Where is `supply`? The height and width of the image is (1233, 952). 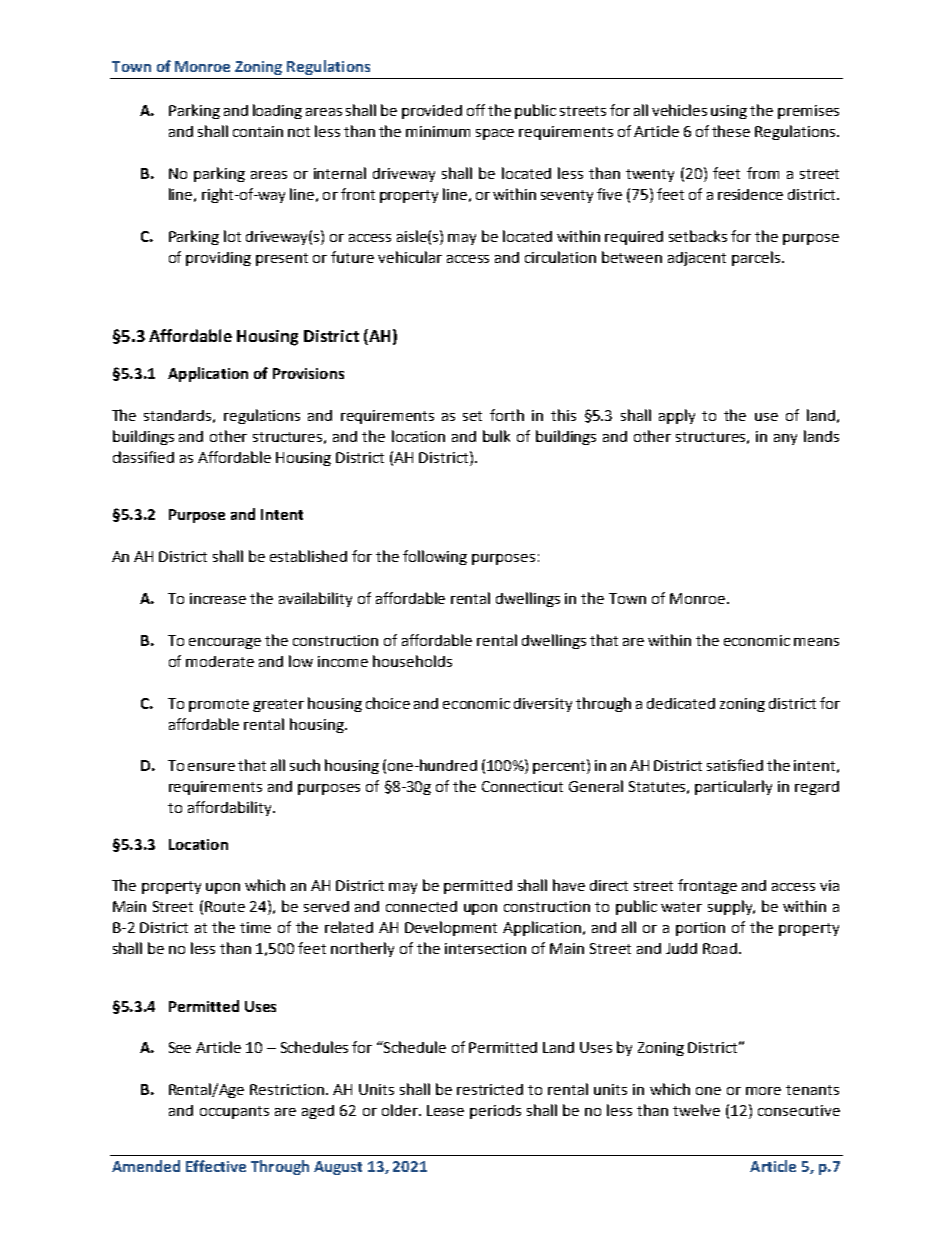 supply is located at coordinates (731, 907).
